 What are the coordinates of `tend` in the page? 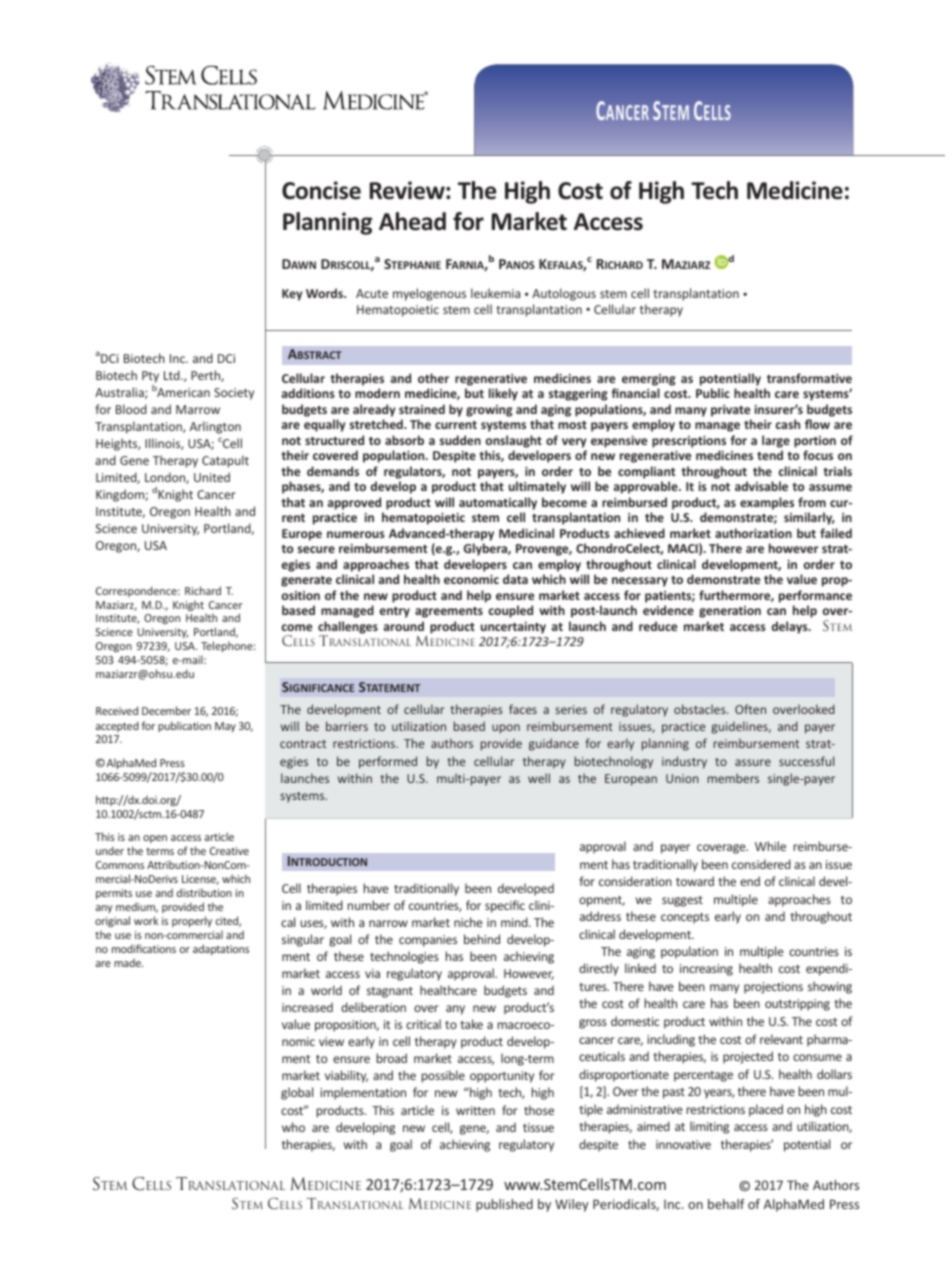 It's located at (770, 455).
